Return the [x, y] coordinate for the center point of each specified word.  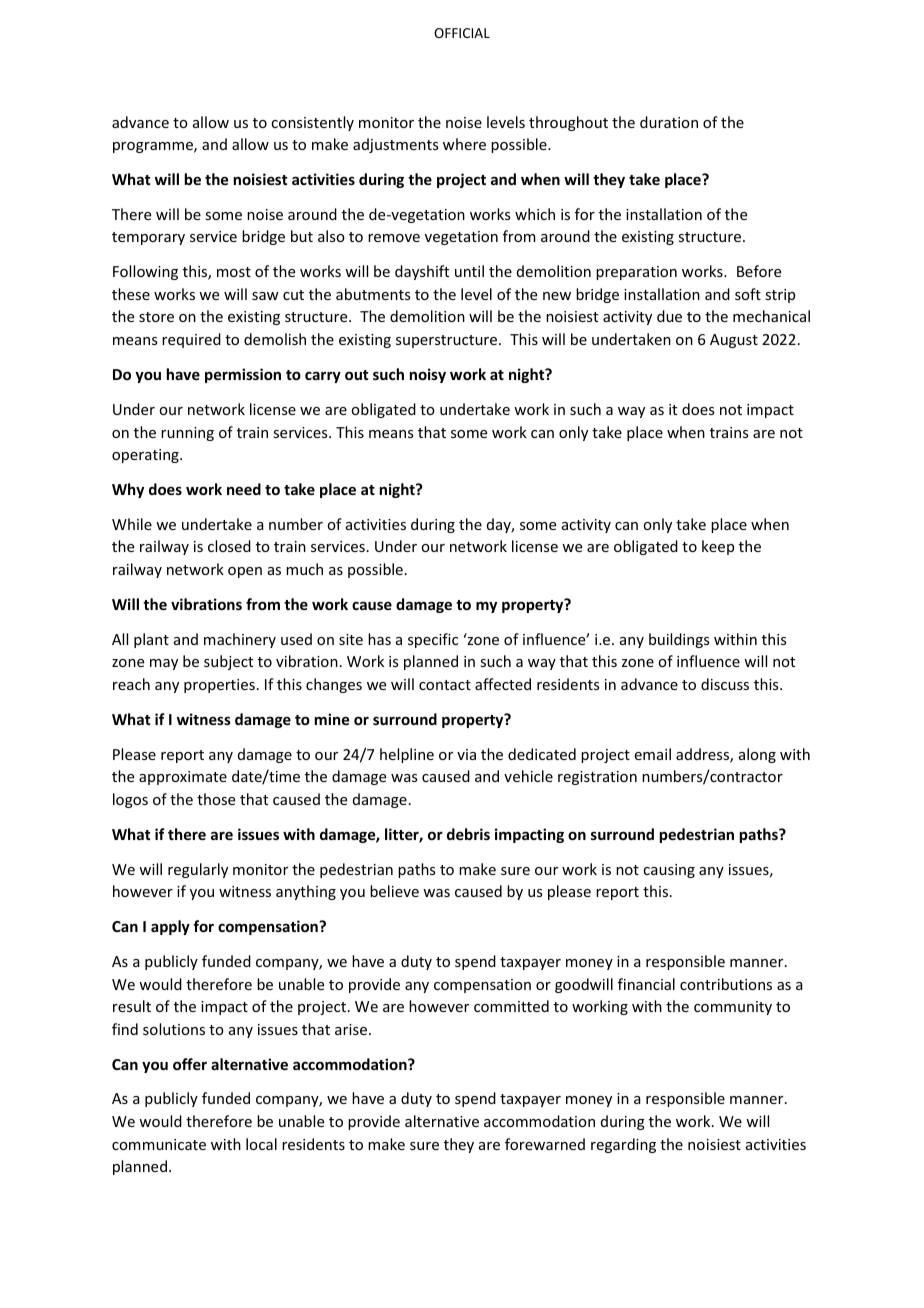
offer [190, 1064]
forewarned [545, 1144]
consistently [312, 123]
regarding [623, 1145]
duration [669, 122]
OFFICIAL [462, 33]
